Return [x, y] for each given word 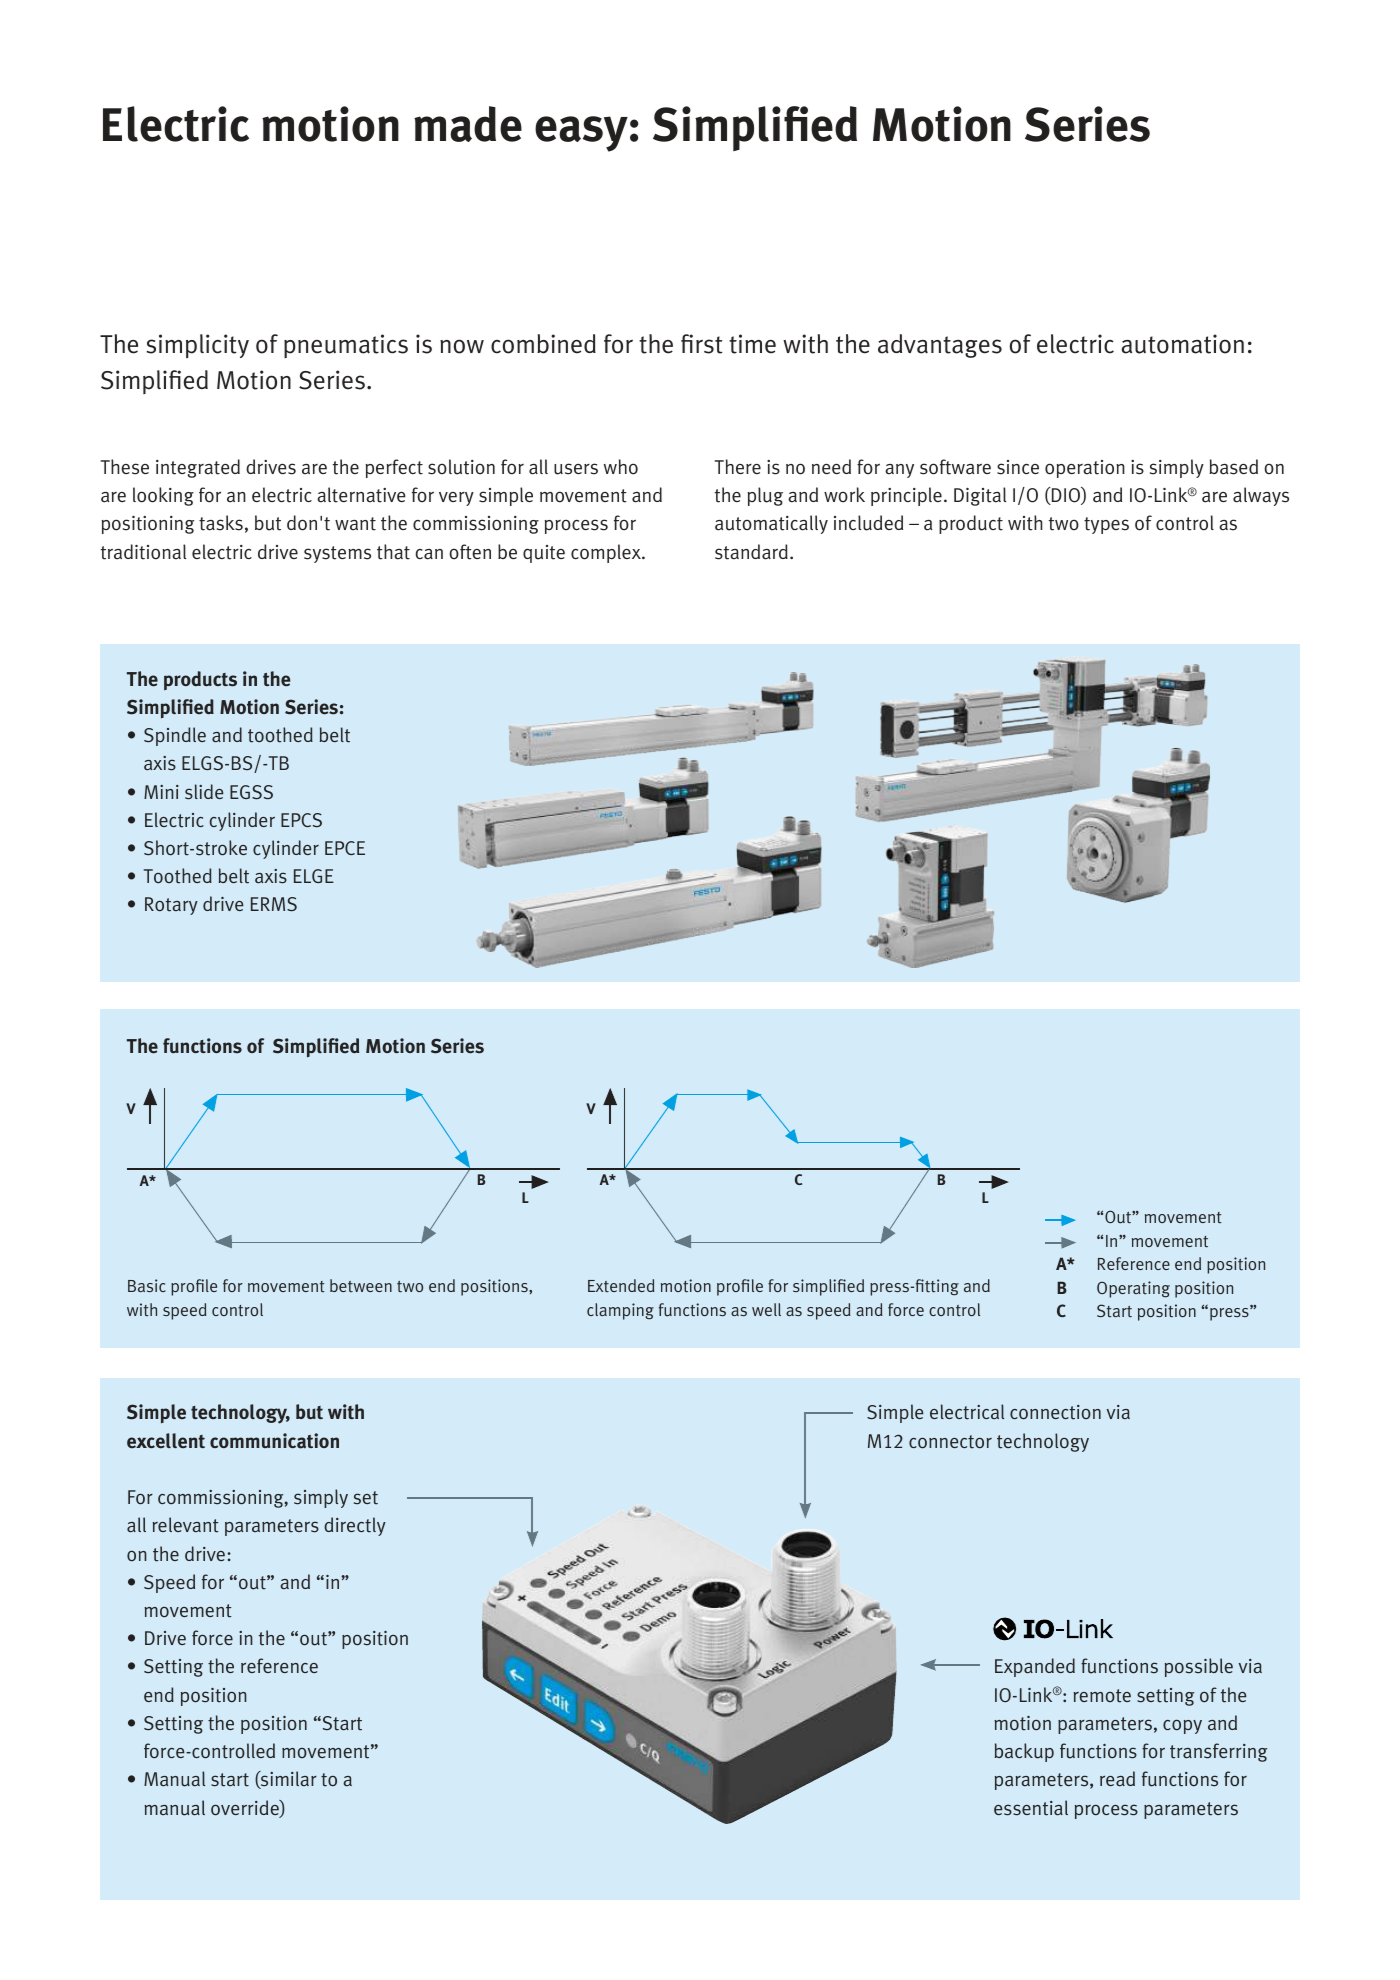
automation [1182, 344]
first [702, 344]
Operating [1133, 1289]
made [468, 124]
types [1106, 525]
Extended [621, 1285]
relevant [185, 1525]
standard [751, 552]
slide [204, 792]
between [361, 1285]
